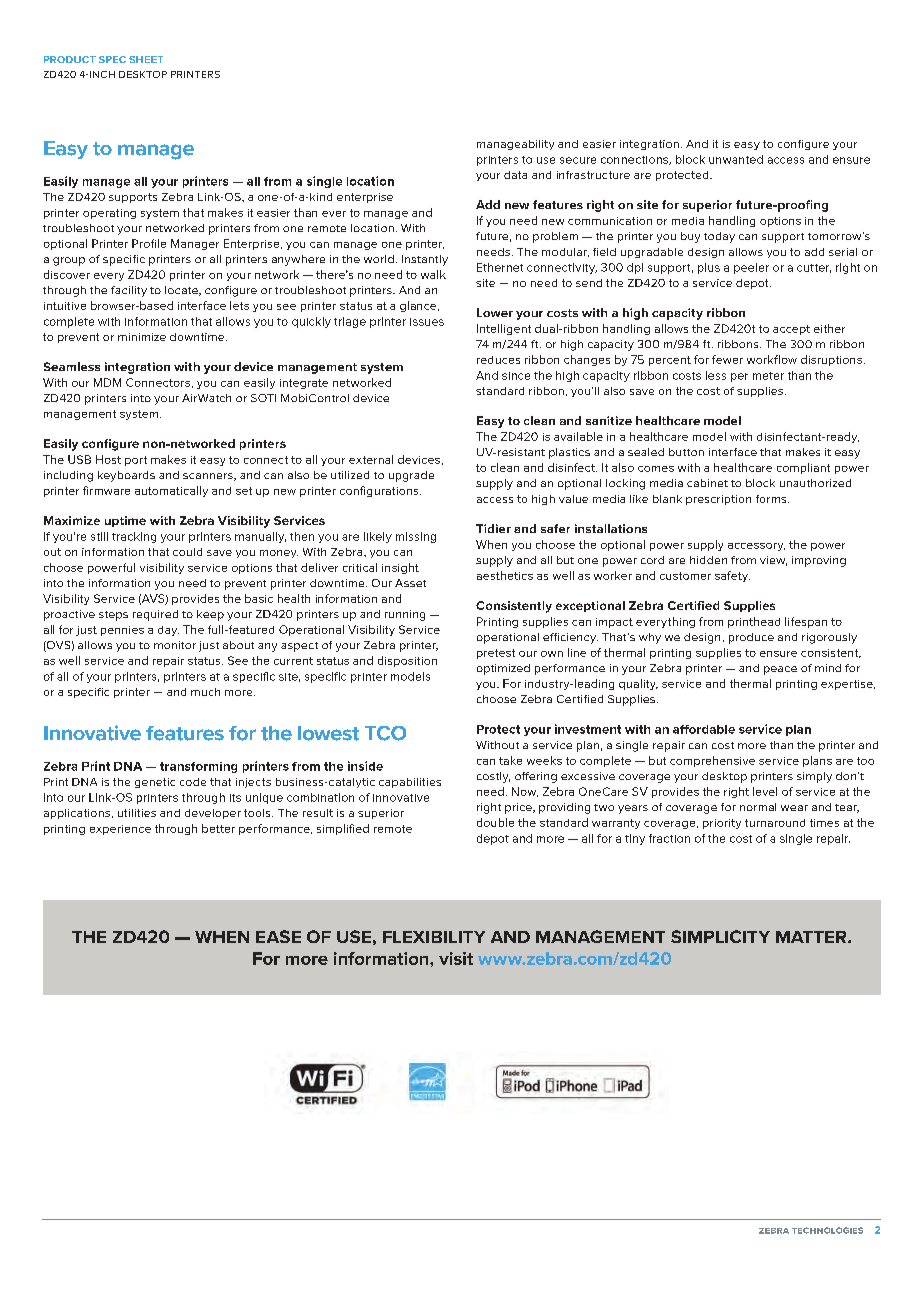 The width and height of the screenshot is (924, 1308). What do you see at coordinates (434, 937) in the screenshot?
I see `FLEXIBILITY` at bounding box center [434, 937].
